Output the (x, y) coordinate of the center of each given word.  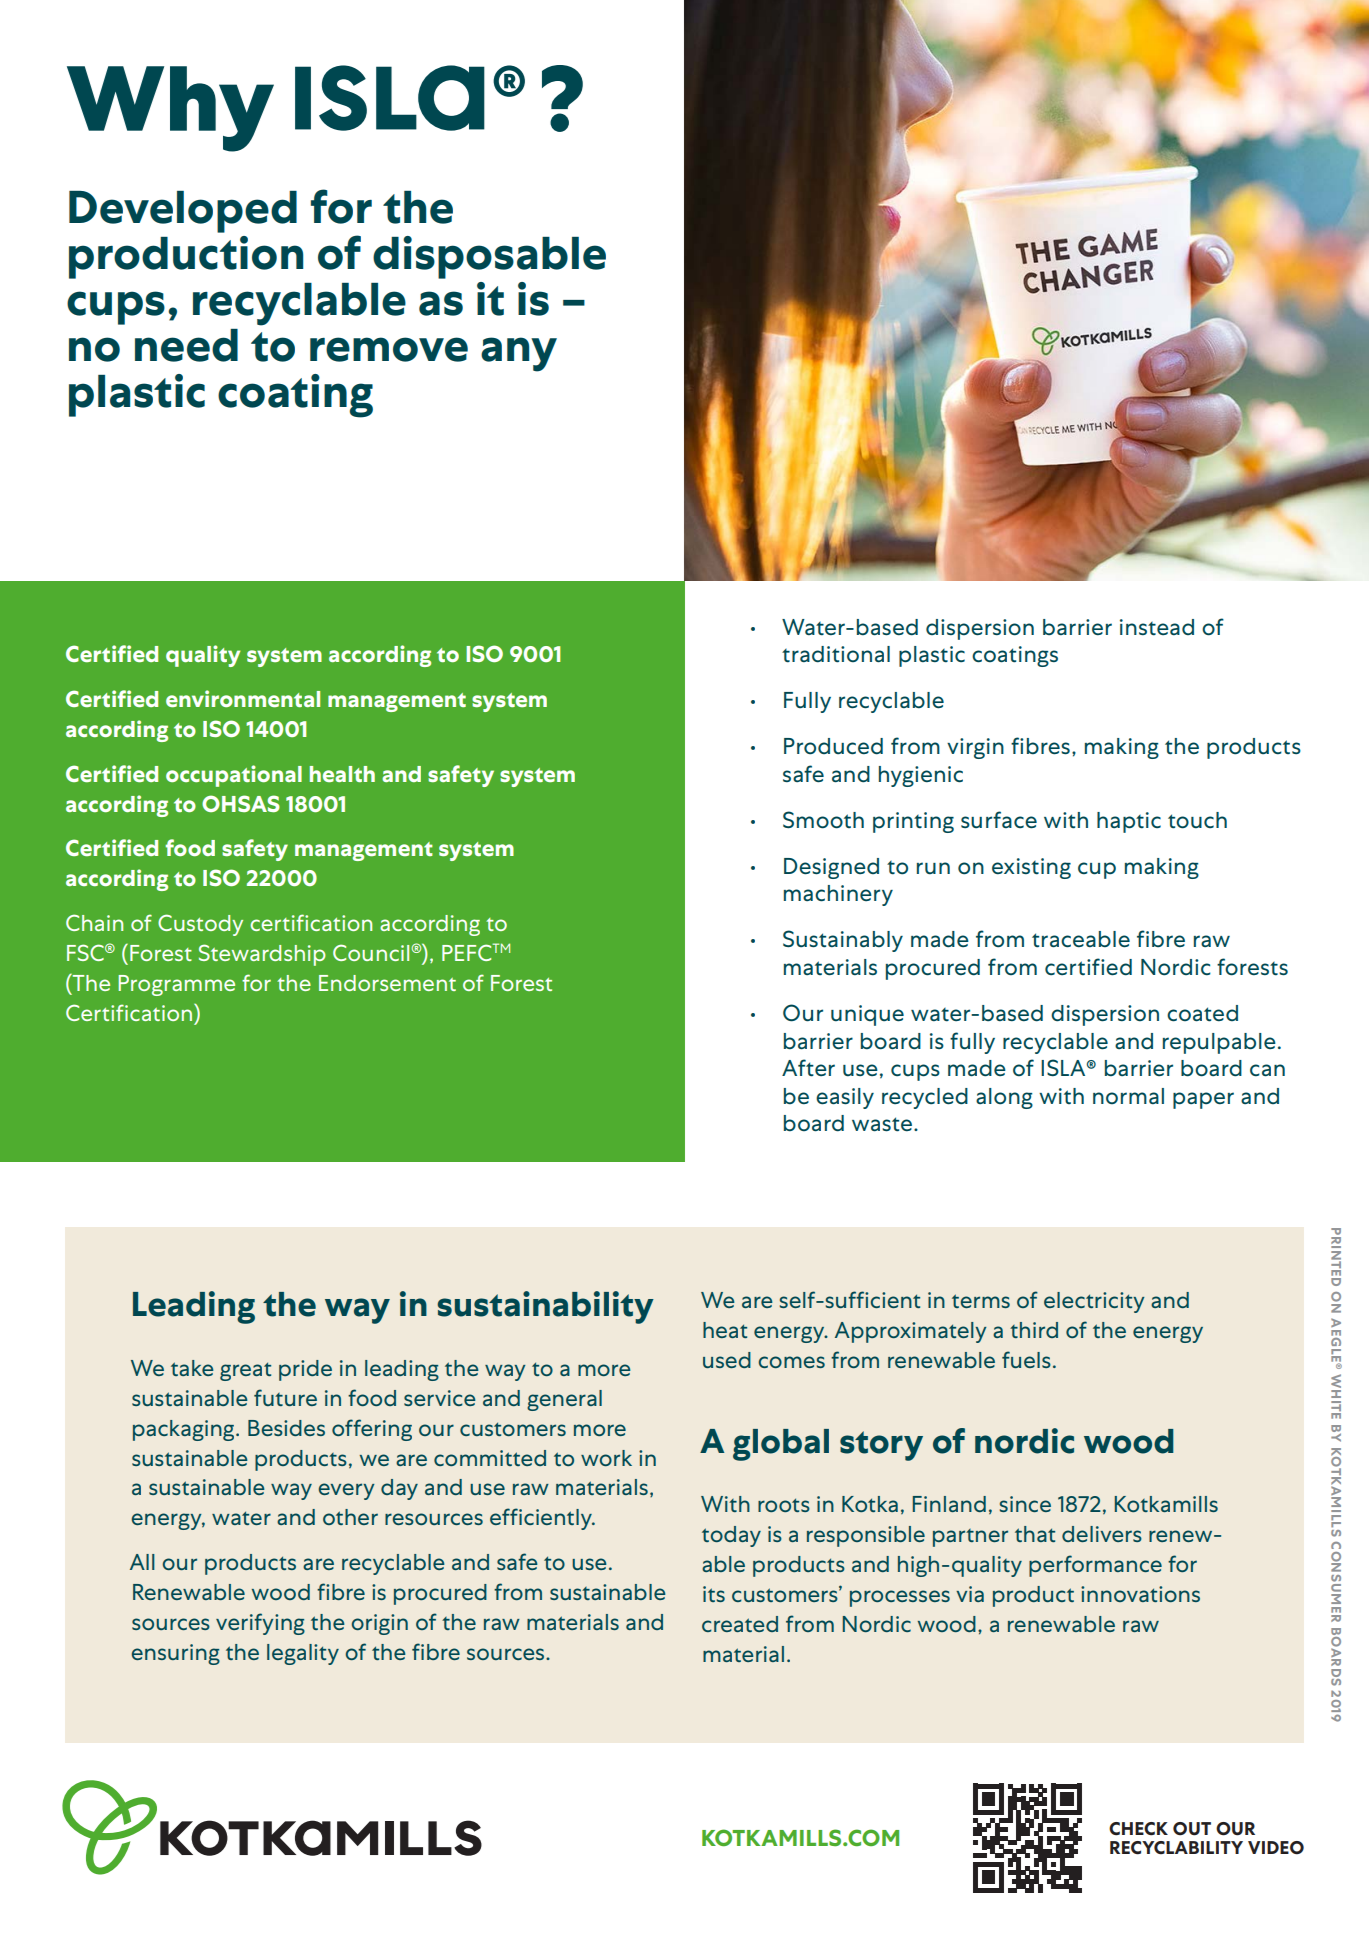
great (245, 1371)
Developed (183, 212)
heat (725, 1330)
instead (1157, 627)
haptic (1129, 822)
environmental (243, 698)
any (519, 354)
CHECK (1138, 1829)
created (740, 1624)
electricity (1094, 1302)
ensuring (175, 1654)
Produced (833, 746)
